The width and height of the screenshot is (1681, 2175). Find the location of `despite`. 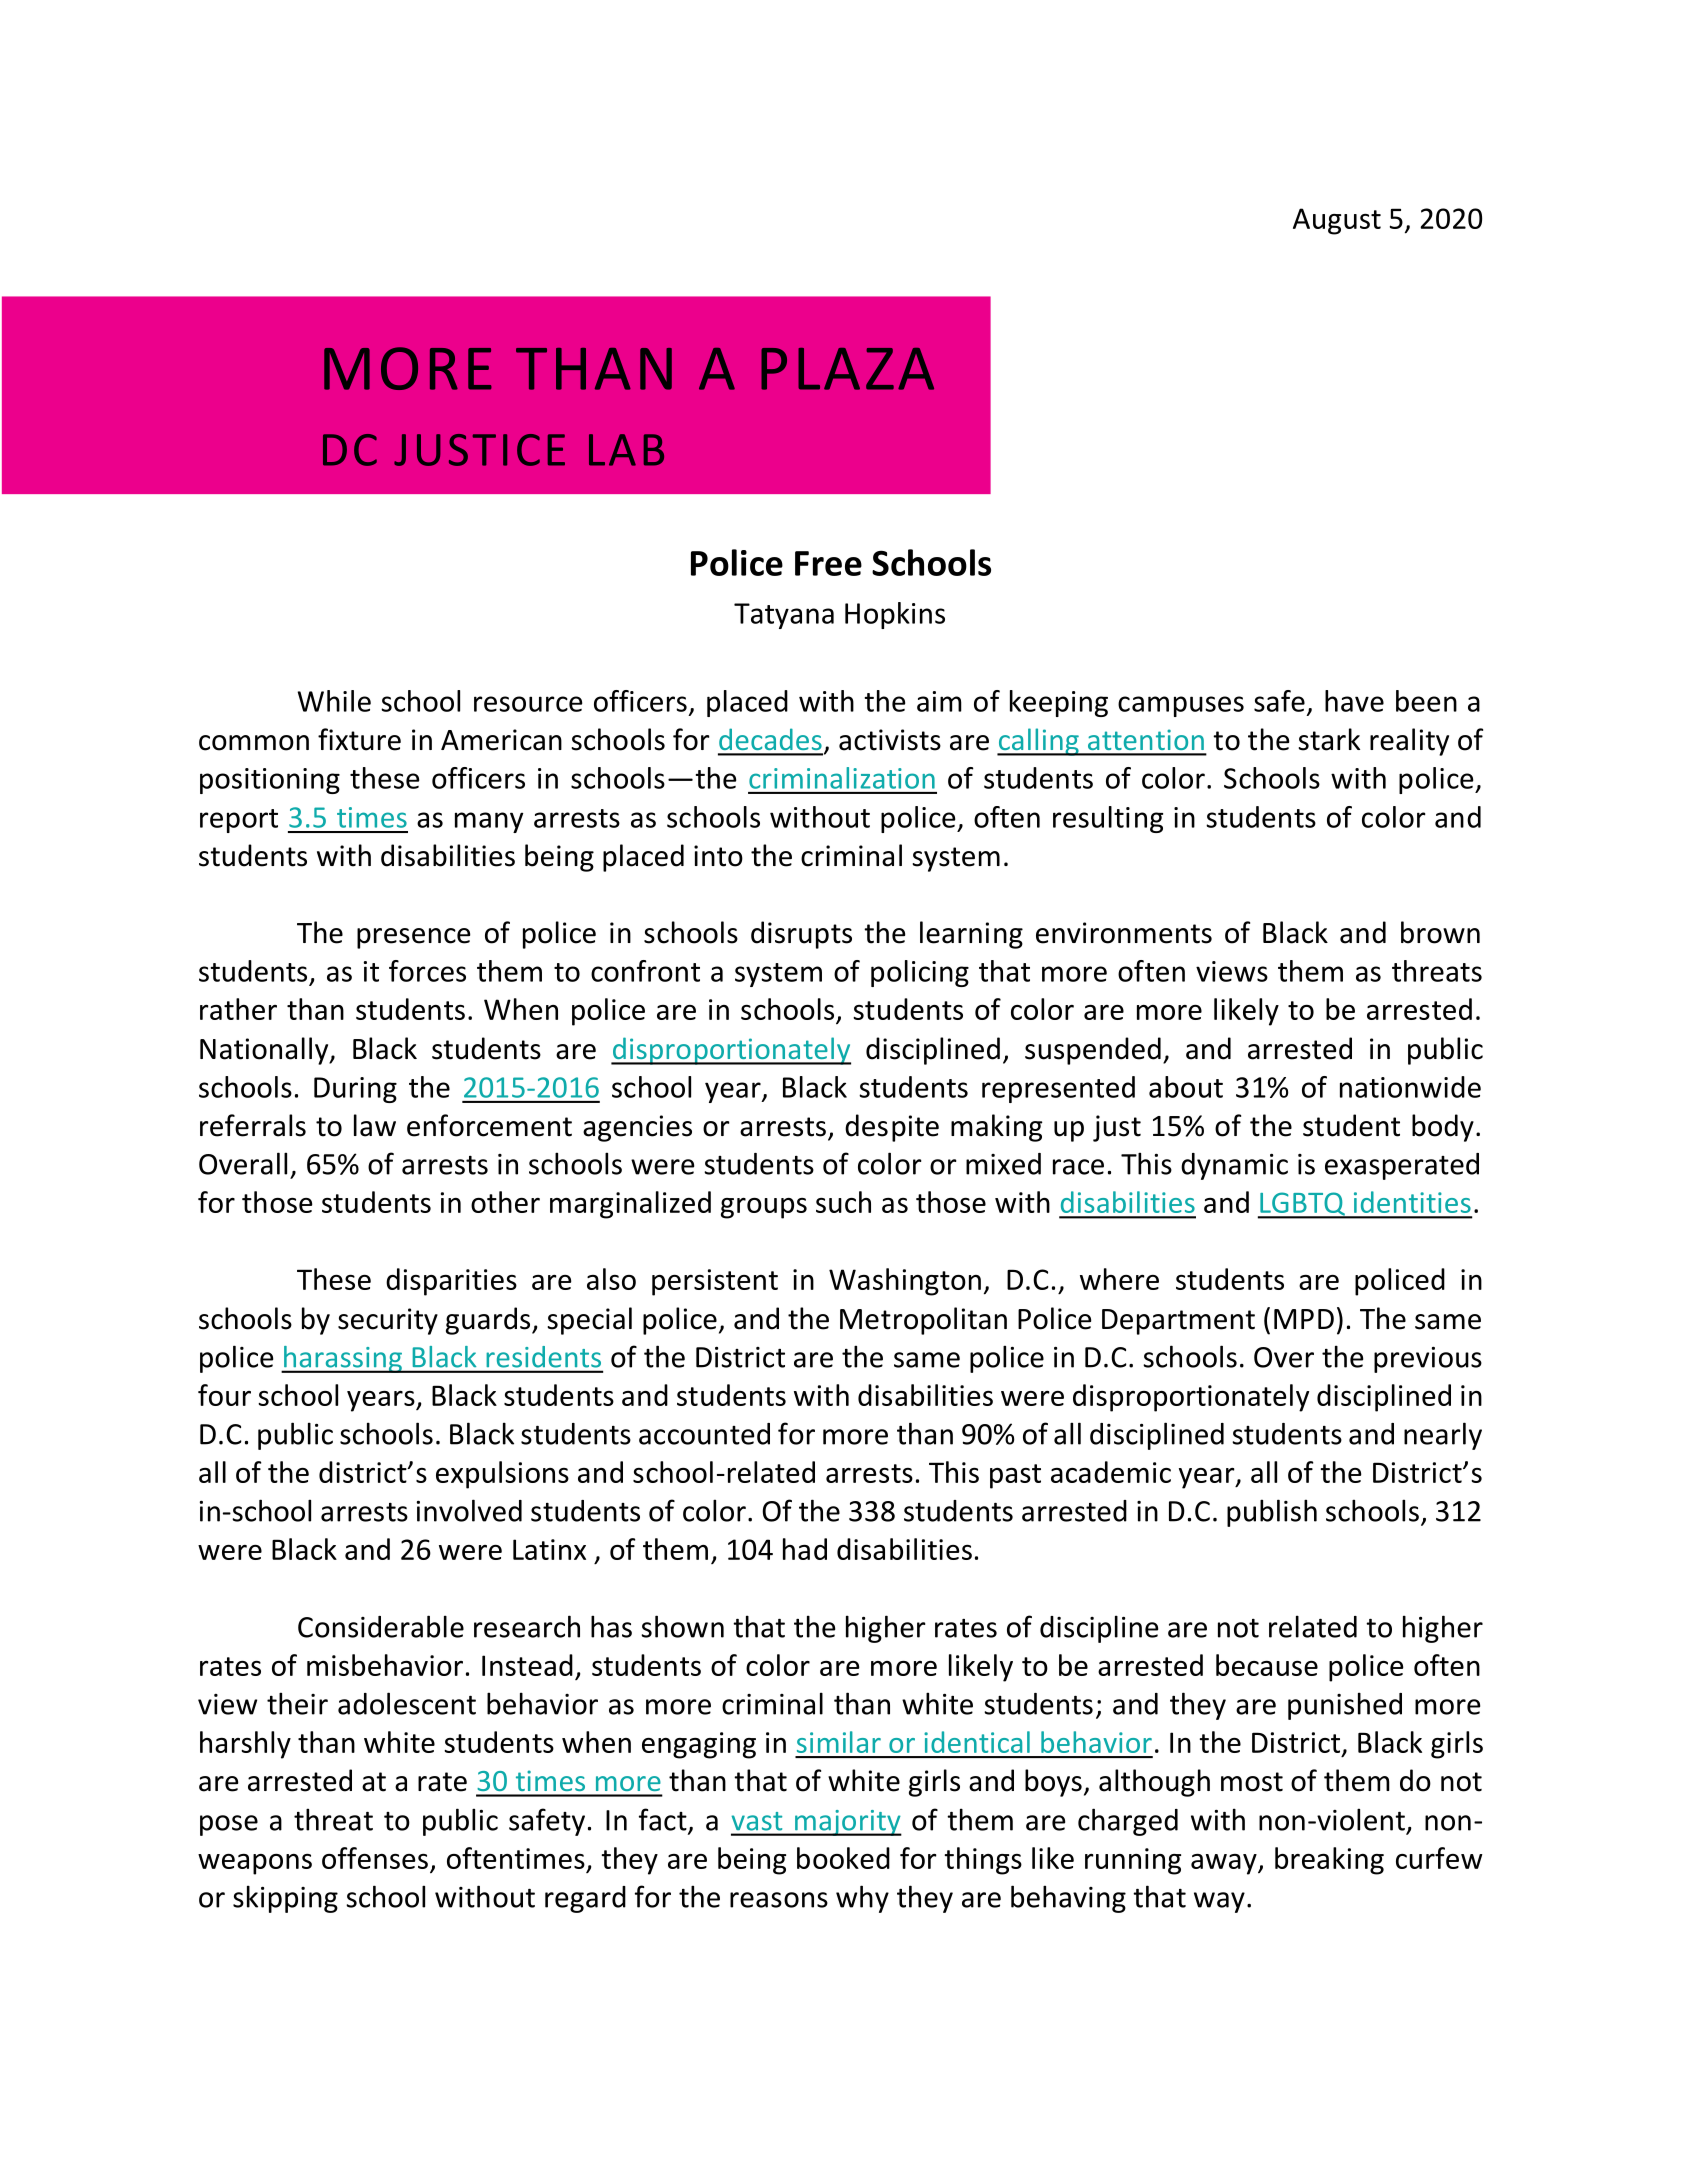

despite is located at coordinates (892, 1128).
